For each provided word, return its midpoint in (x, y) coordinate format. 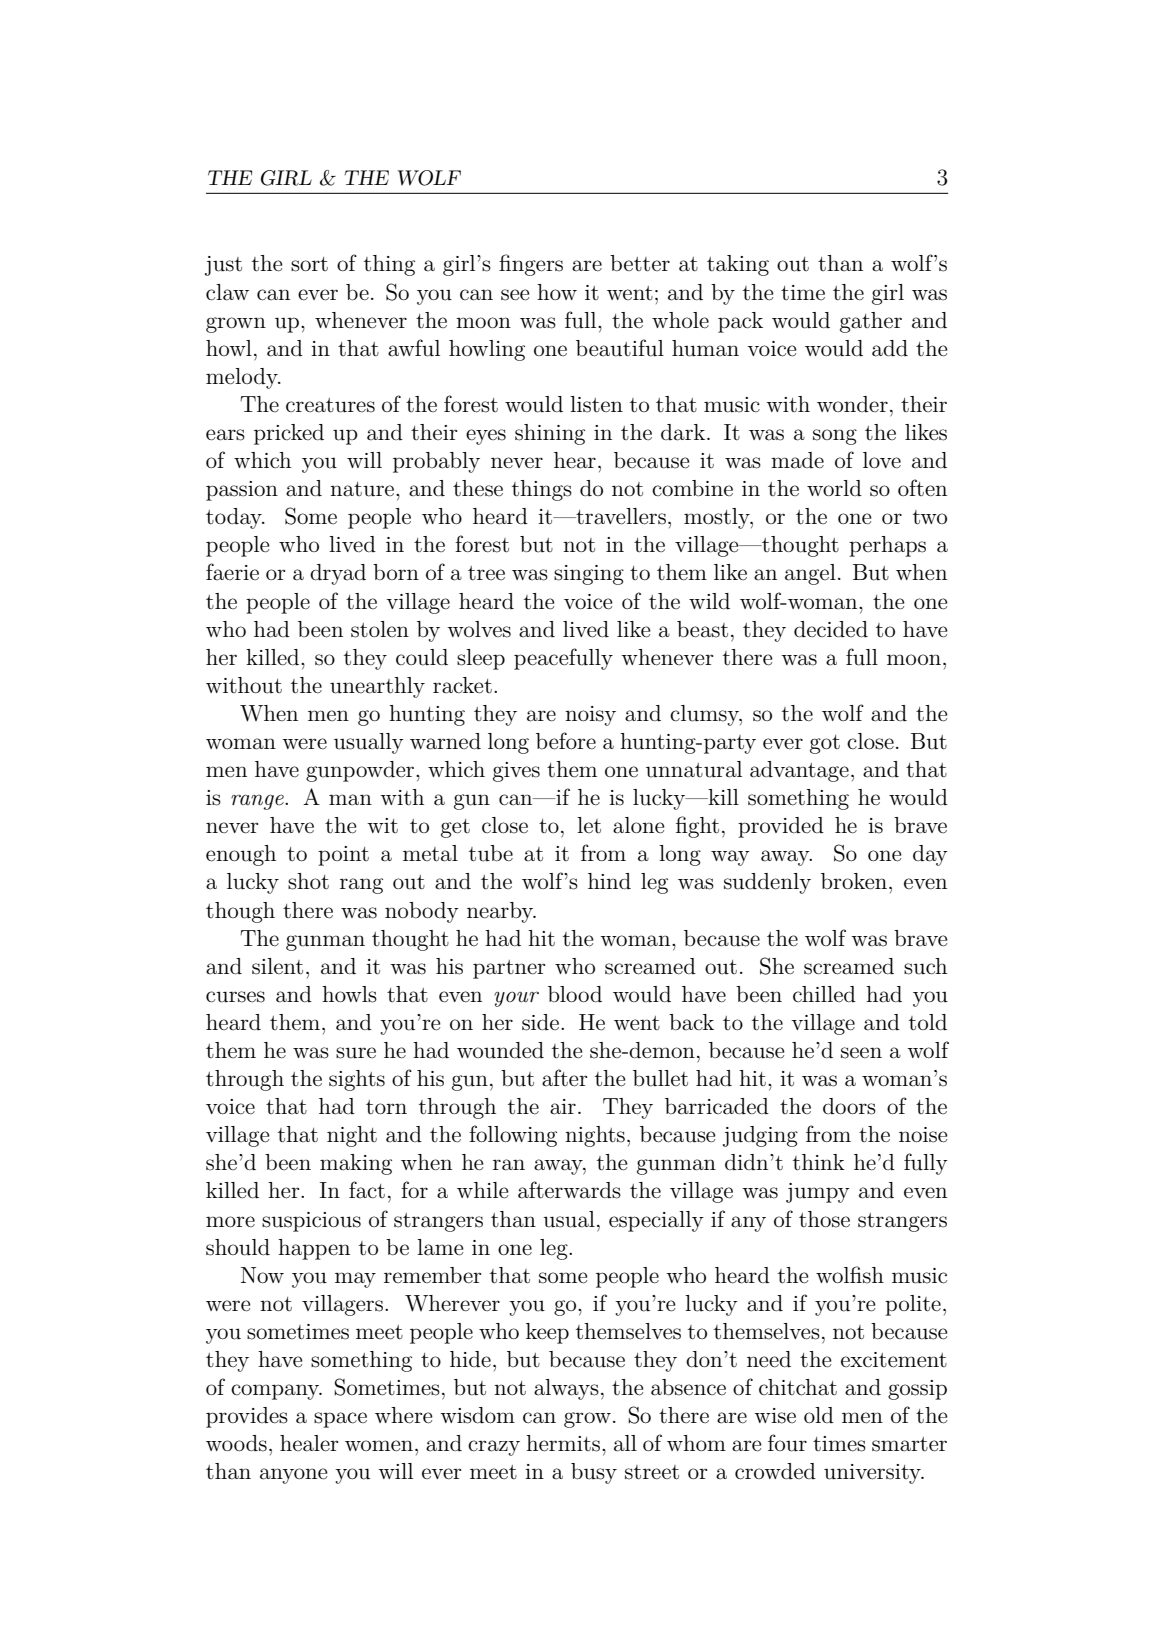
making (356, 1164)
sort (309, 264)
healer (309, 1443)
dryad (338, 574)
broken (855, 881)
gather (871, 322)
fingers (531, 265)
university (873, 1474)
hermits (564, 1443)
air (563, 1107)
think (819, 1162)
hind (609, 881)
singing (589, 575)
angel (810, 574)
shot (308, 881)
